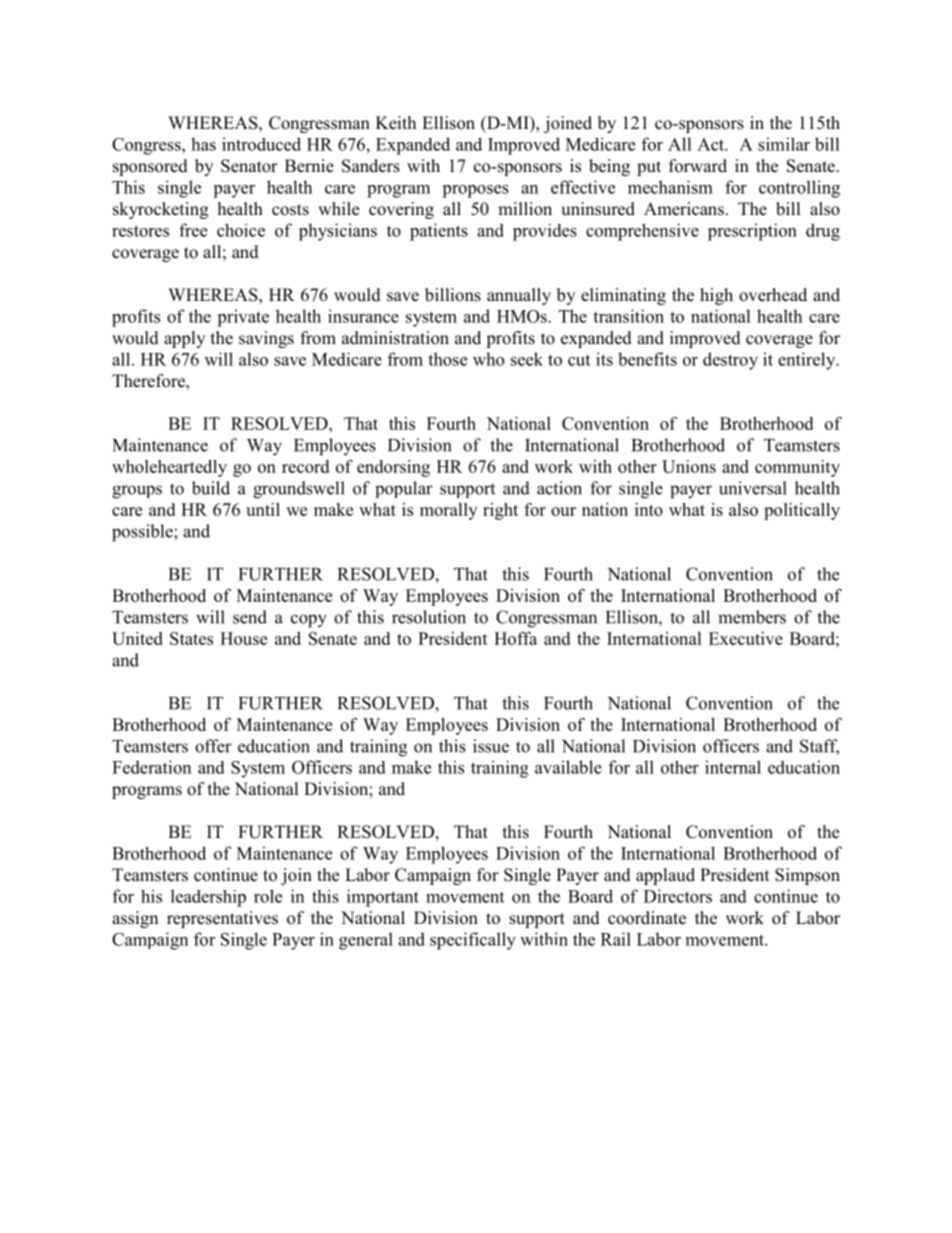 The height and width of the screenshot is (1233, 952). I want to click on has, so click(203, 144).
